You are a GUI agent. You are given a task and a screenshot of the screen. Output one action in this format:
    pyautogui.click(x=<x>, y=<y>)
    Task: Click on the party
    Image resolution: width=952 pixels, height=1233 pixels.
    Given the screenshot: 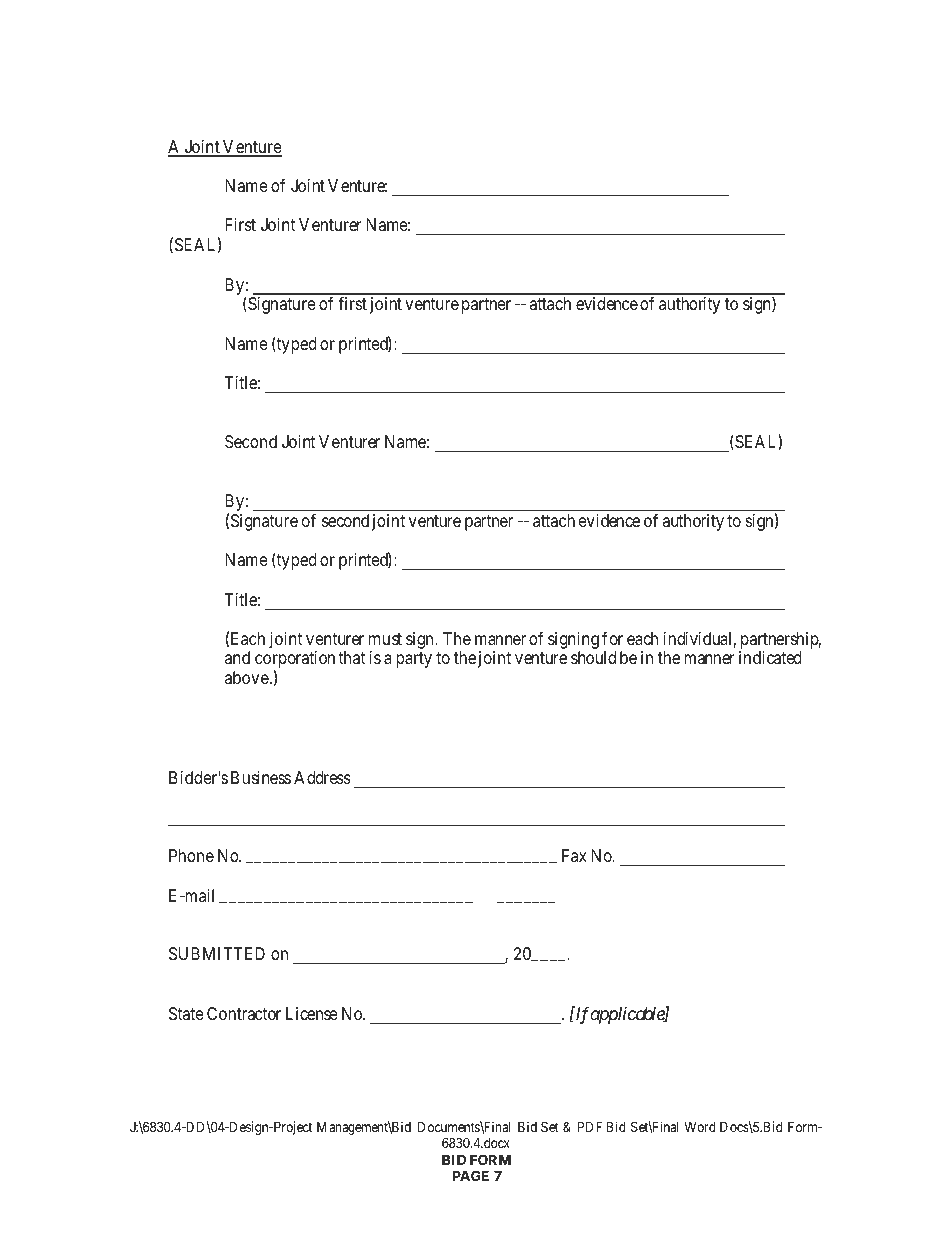 What is the action you would take?
    pyautogui.click(x=414, y=660)
